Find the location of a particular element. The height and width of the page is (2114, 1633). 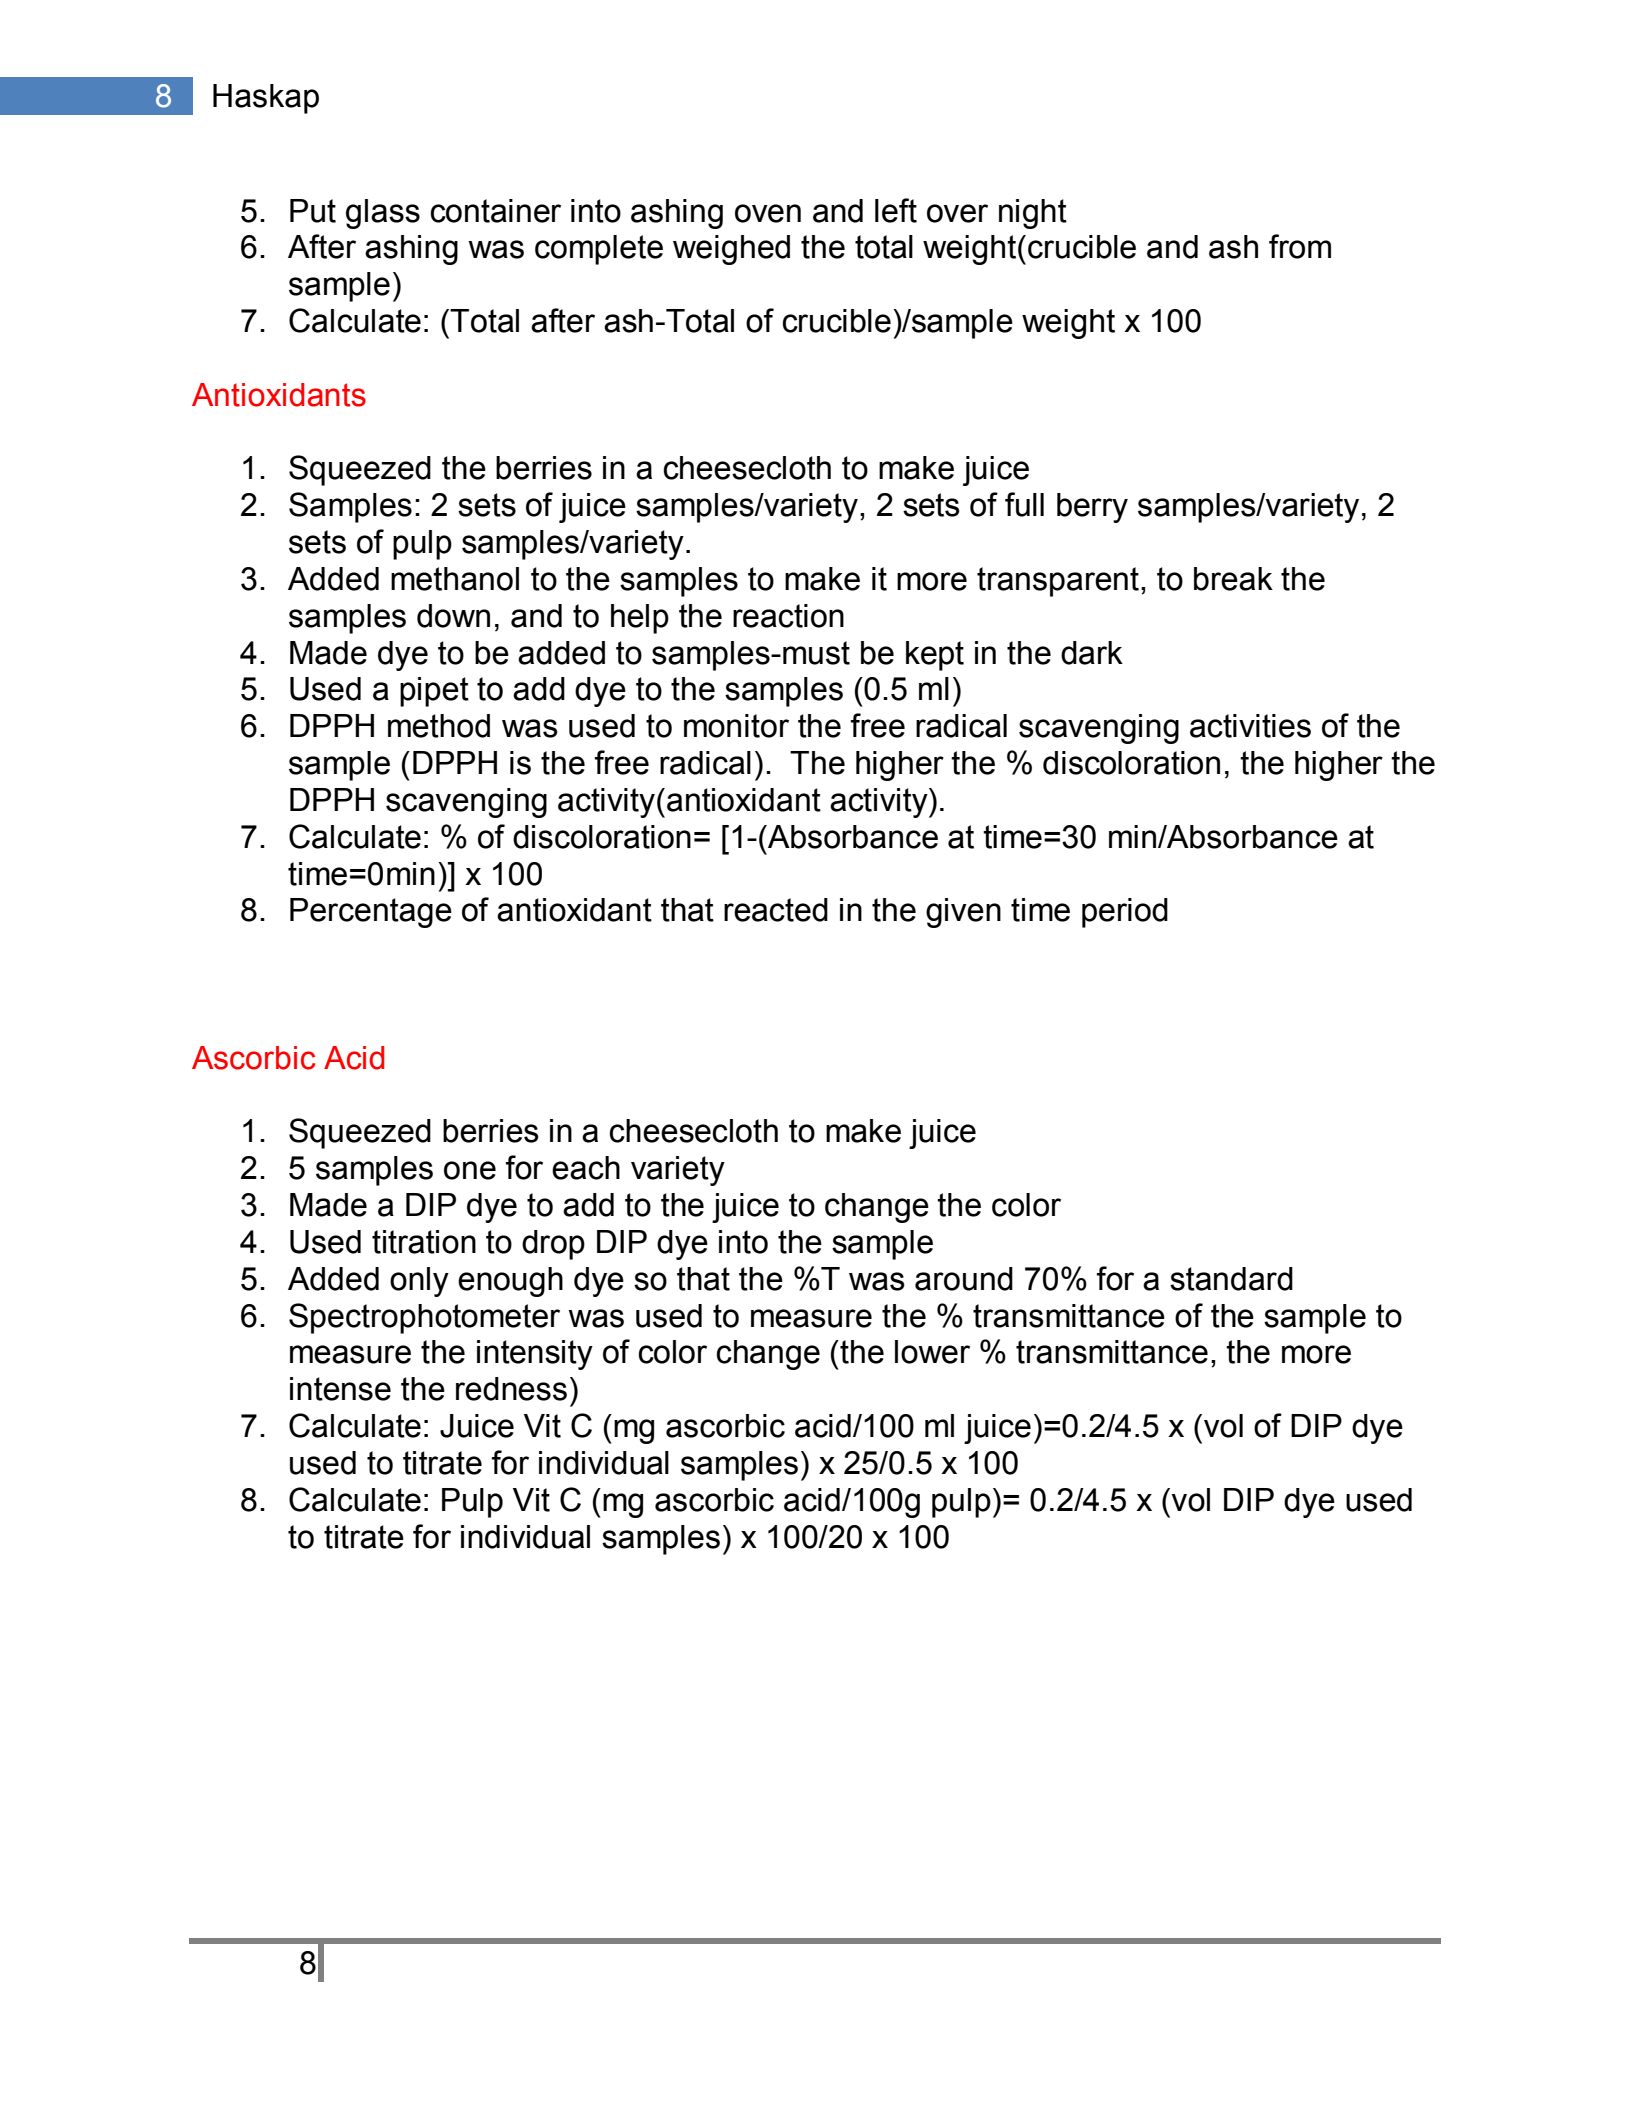

monitor is located at coordinates (736, 726).
